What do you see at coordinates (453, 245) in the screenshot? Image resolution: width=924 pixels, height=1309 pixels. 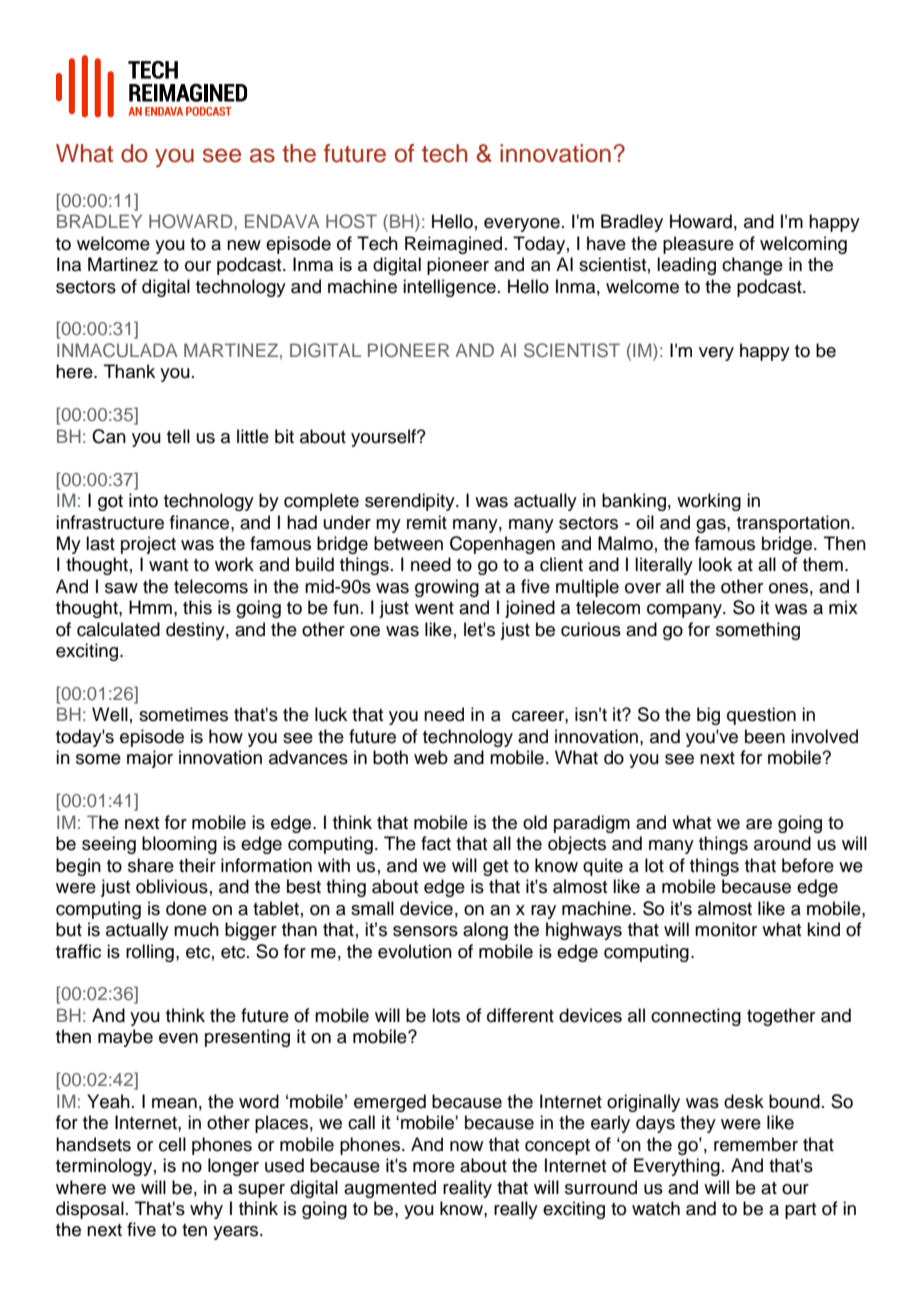 I see `Reimagined` at bounding box center [453, 245].
